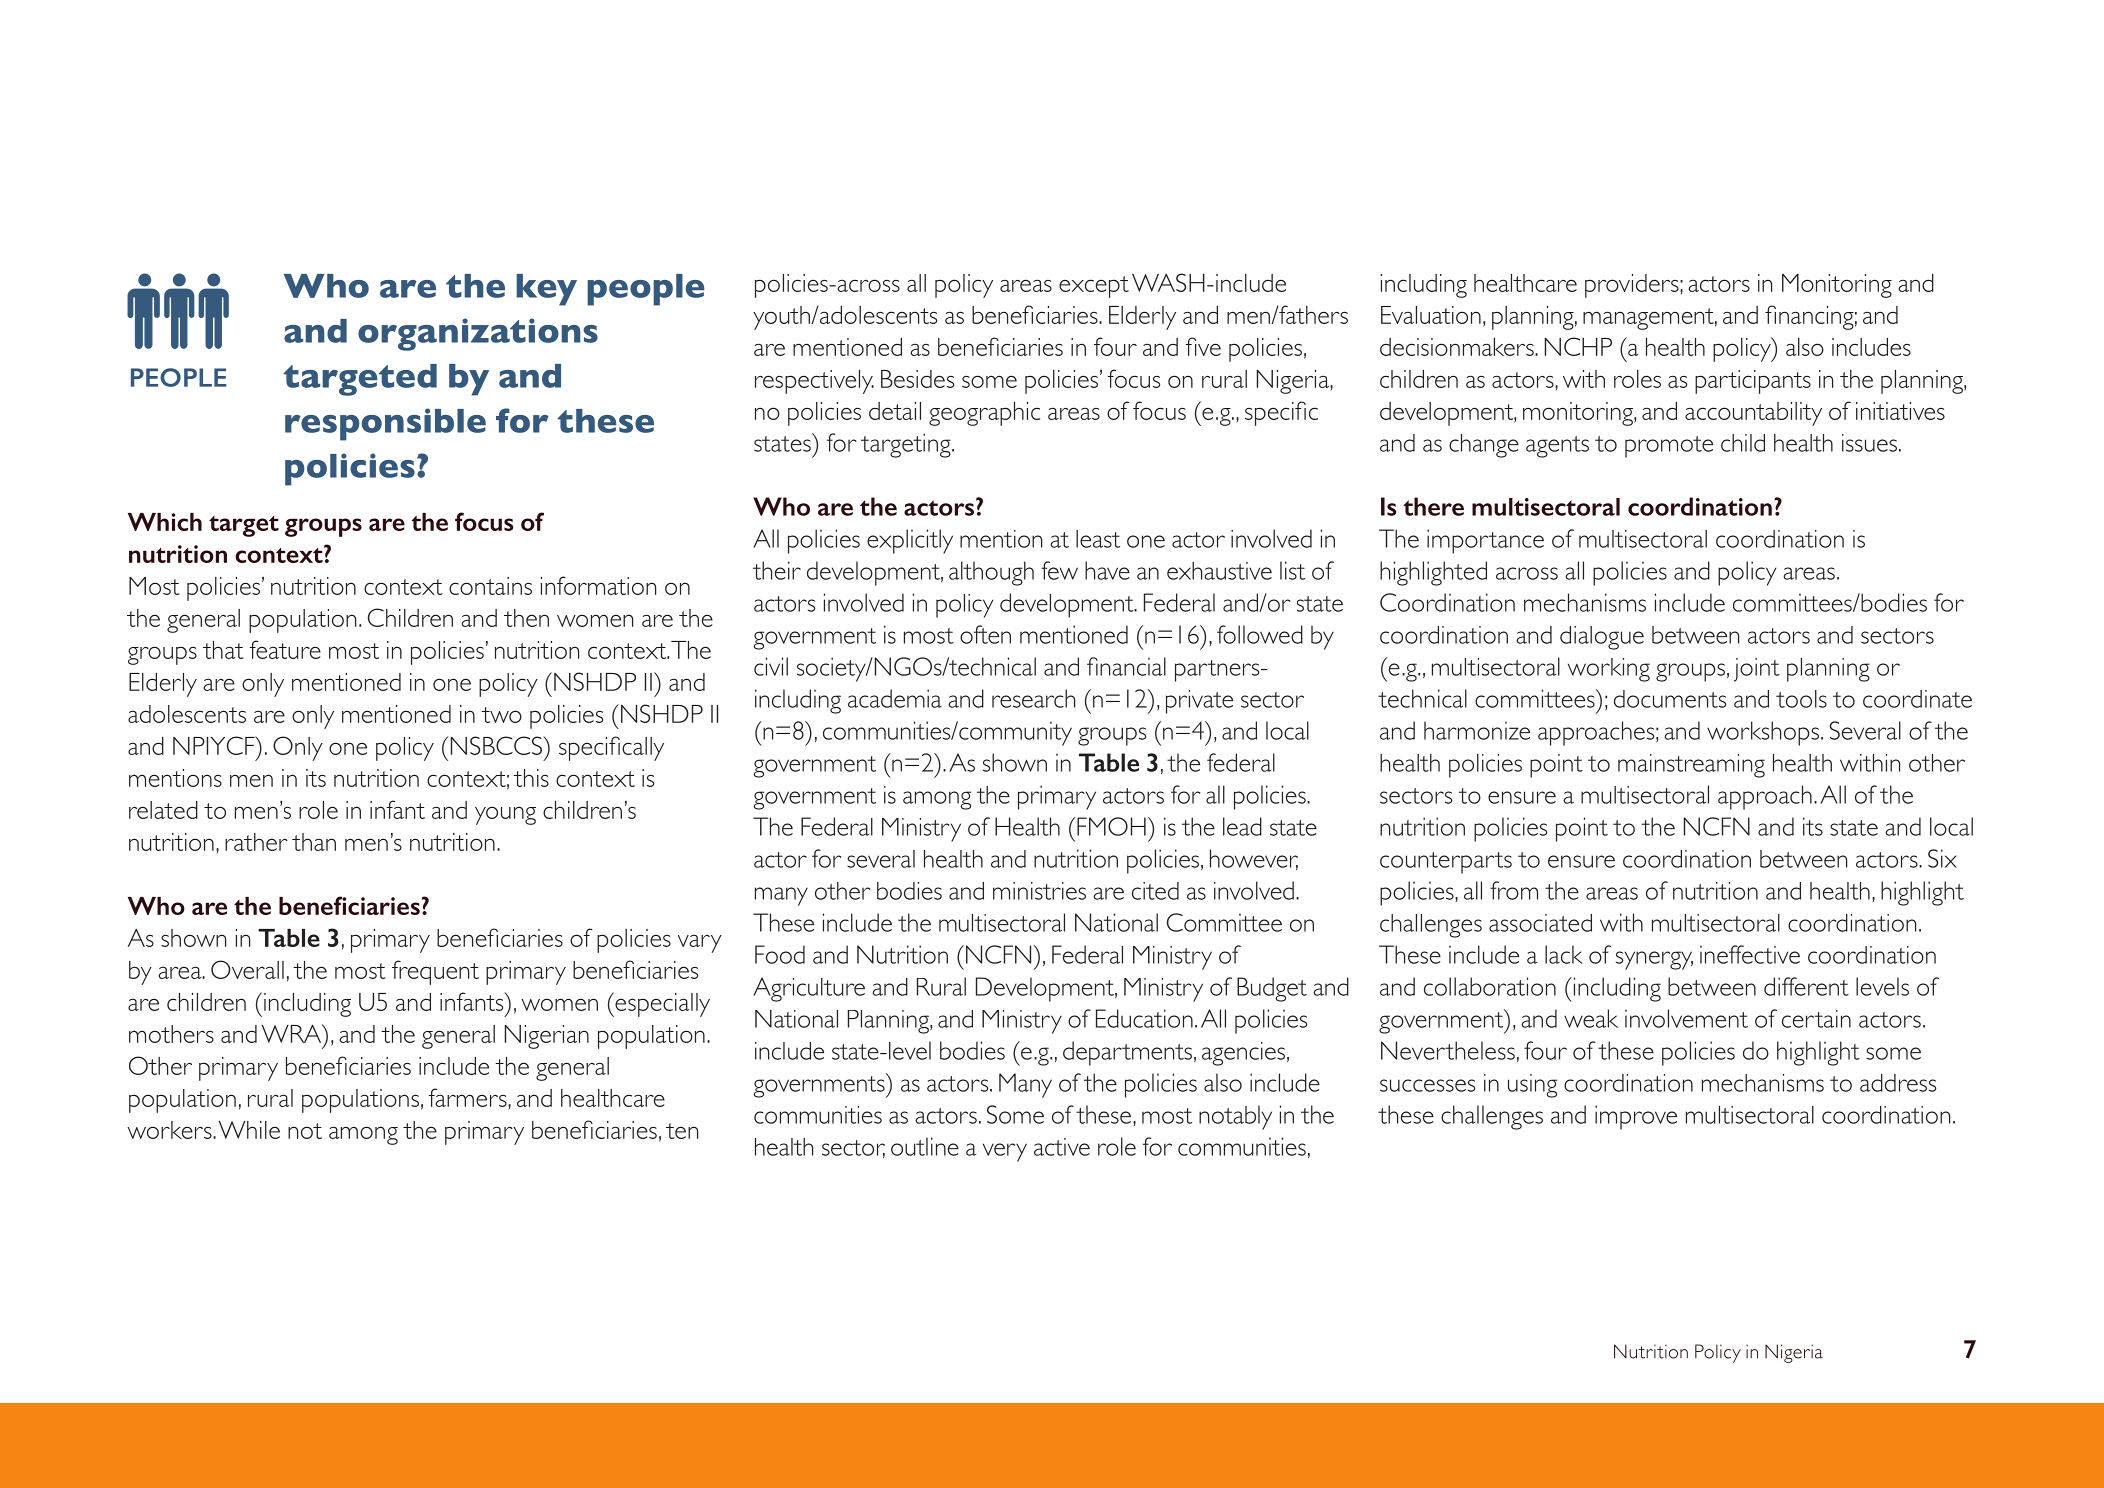  What do you see at coordinates (501, 715) in the image?
I see `two` at bounding box center [501, 715].
